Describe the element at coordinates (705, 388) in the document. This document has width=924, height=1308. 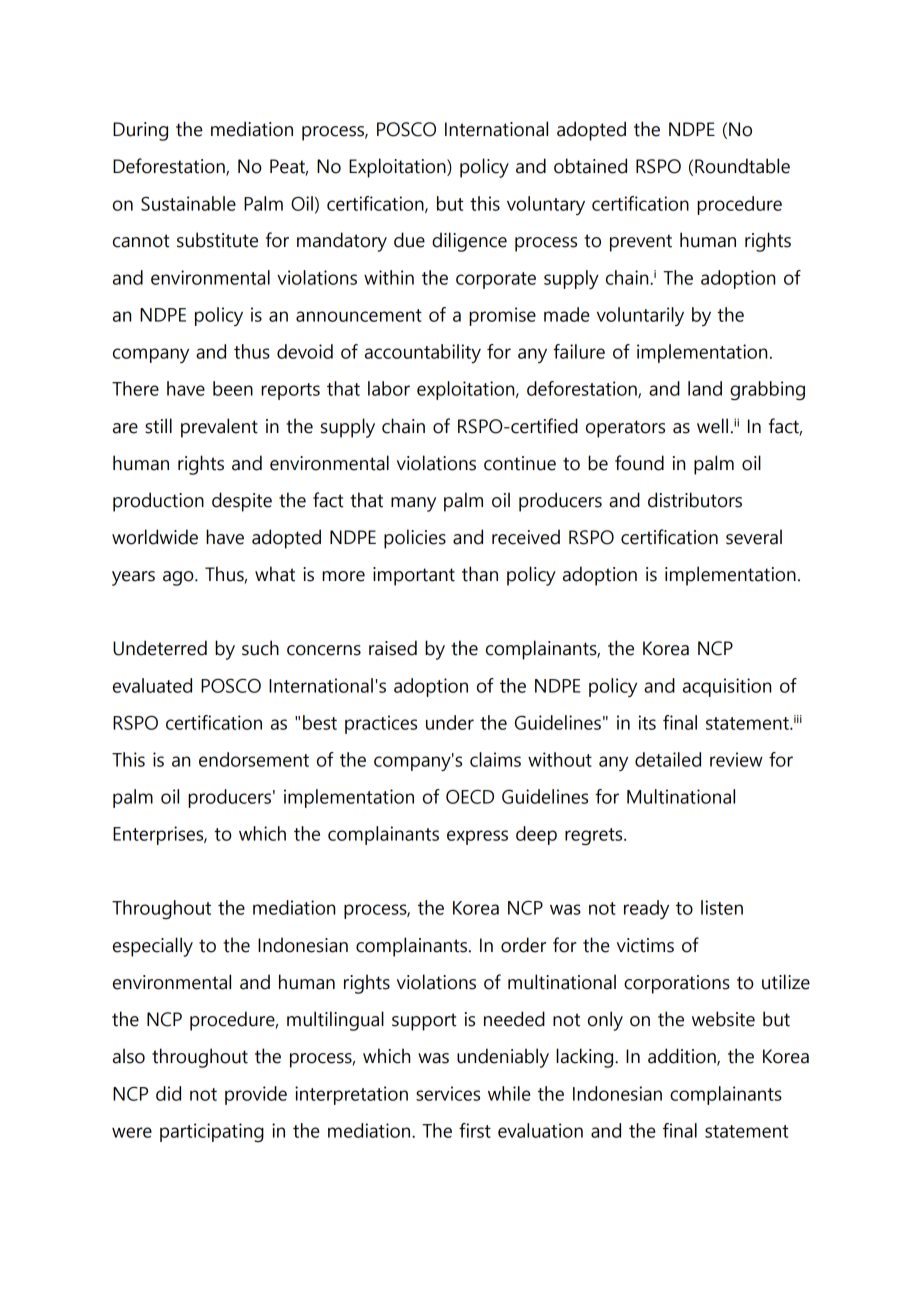
I see `land` at that location.
